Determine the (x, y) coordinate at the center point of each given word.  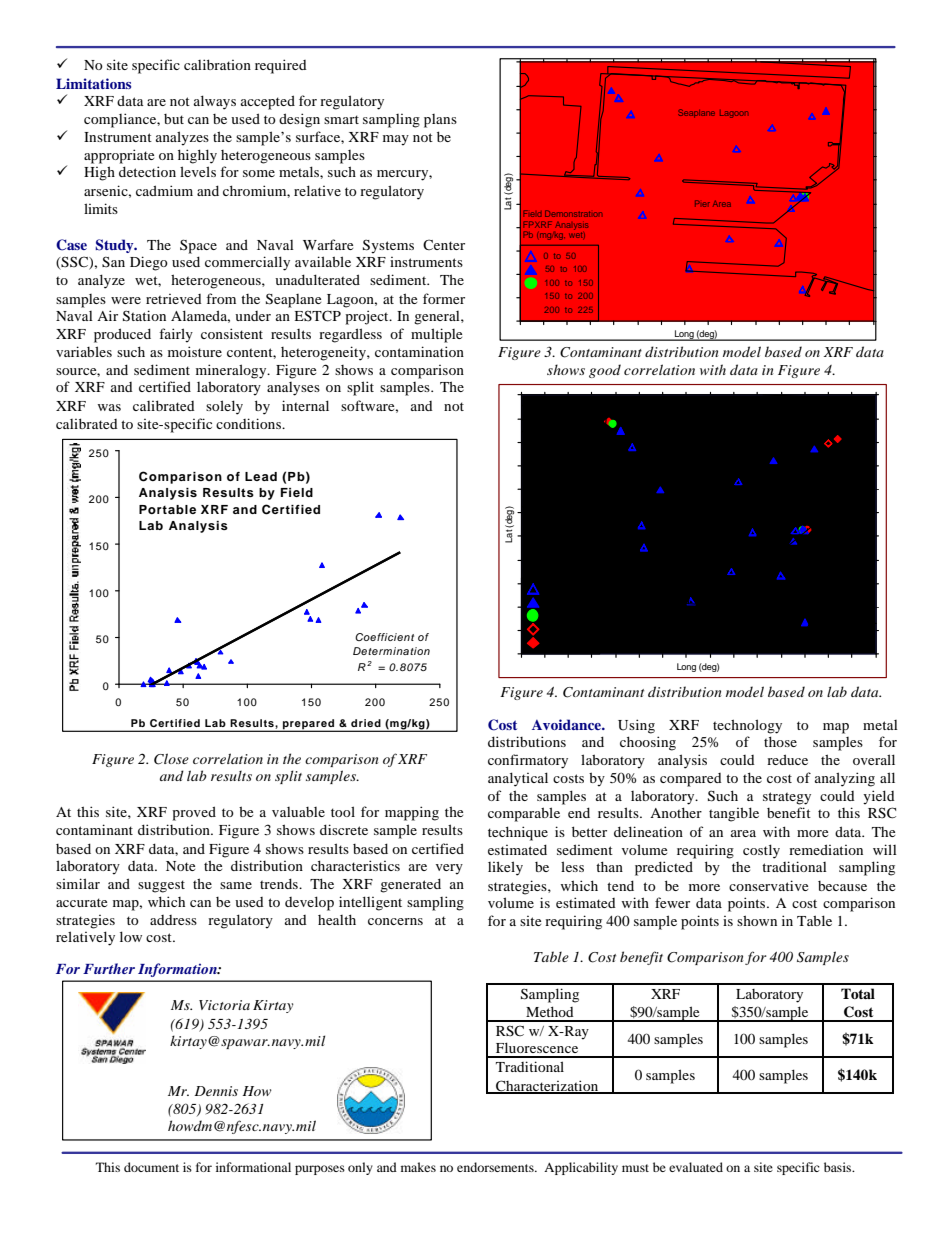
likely (505, 868)
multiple (436, 335)
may (396, 140)
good (605, 371)
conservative (768, 885)
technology (747, 726)
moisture (195, 351)
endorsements (496, 1167)
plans (440, 121)
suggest (161, 886)
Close (171, 759)
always (215, 102)
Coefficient (384, 637)
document (151, 1167)
